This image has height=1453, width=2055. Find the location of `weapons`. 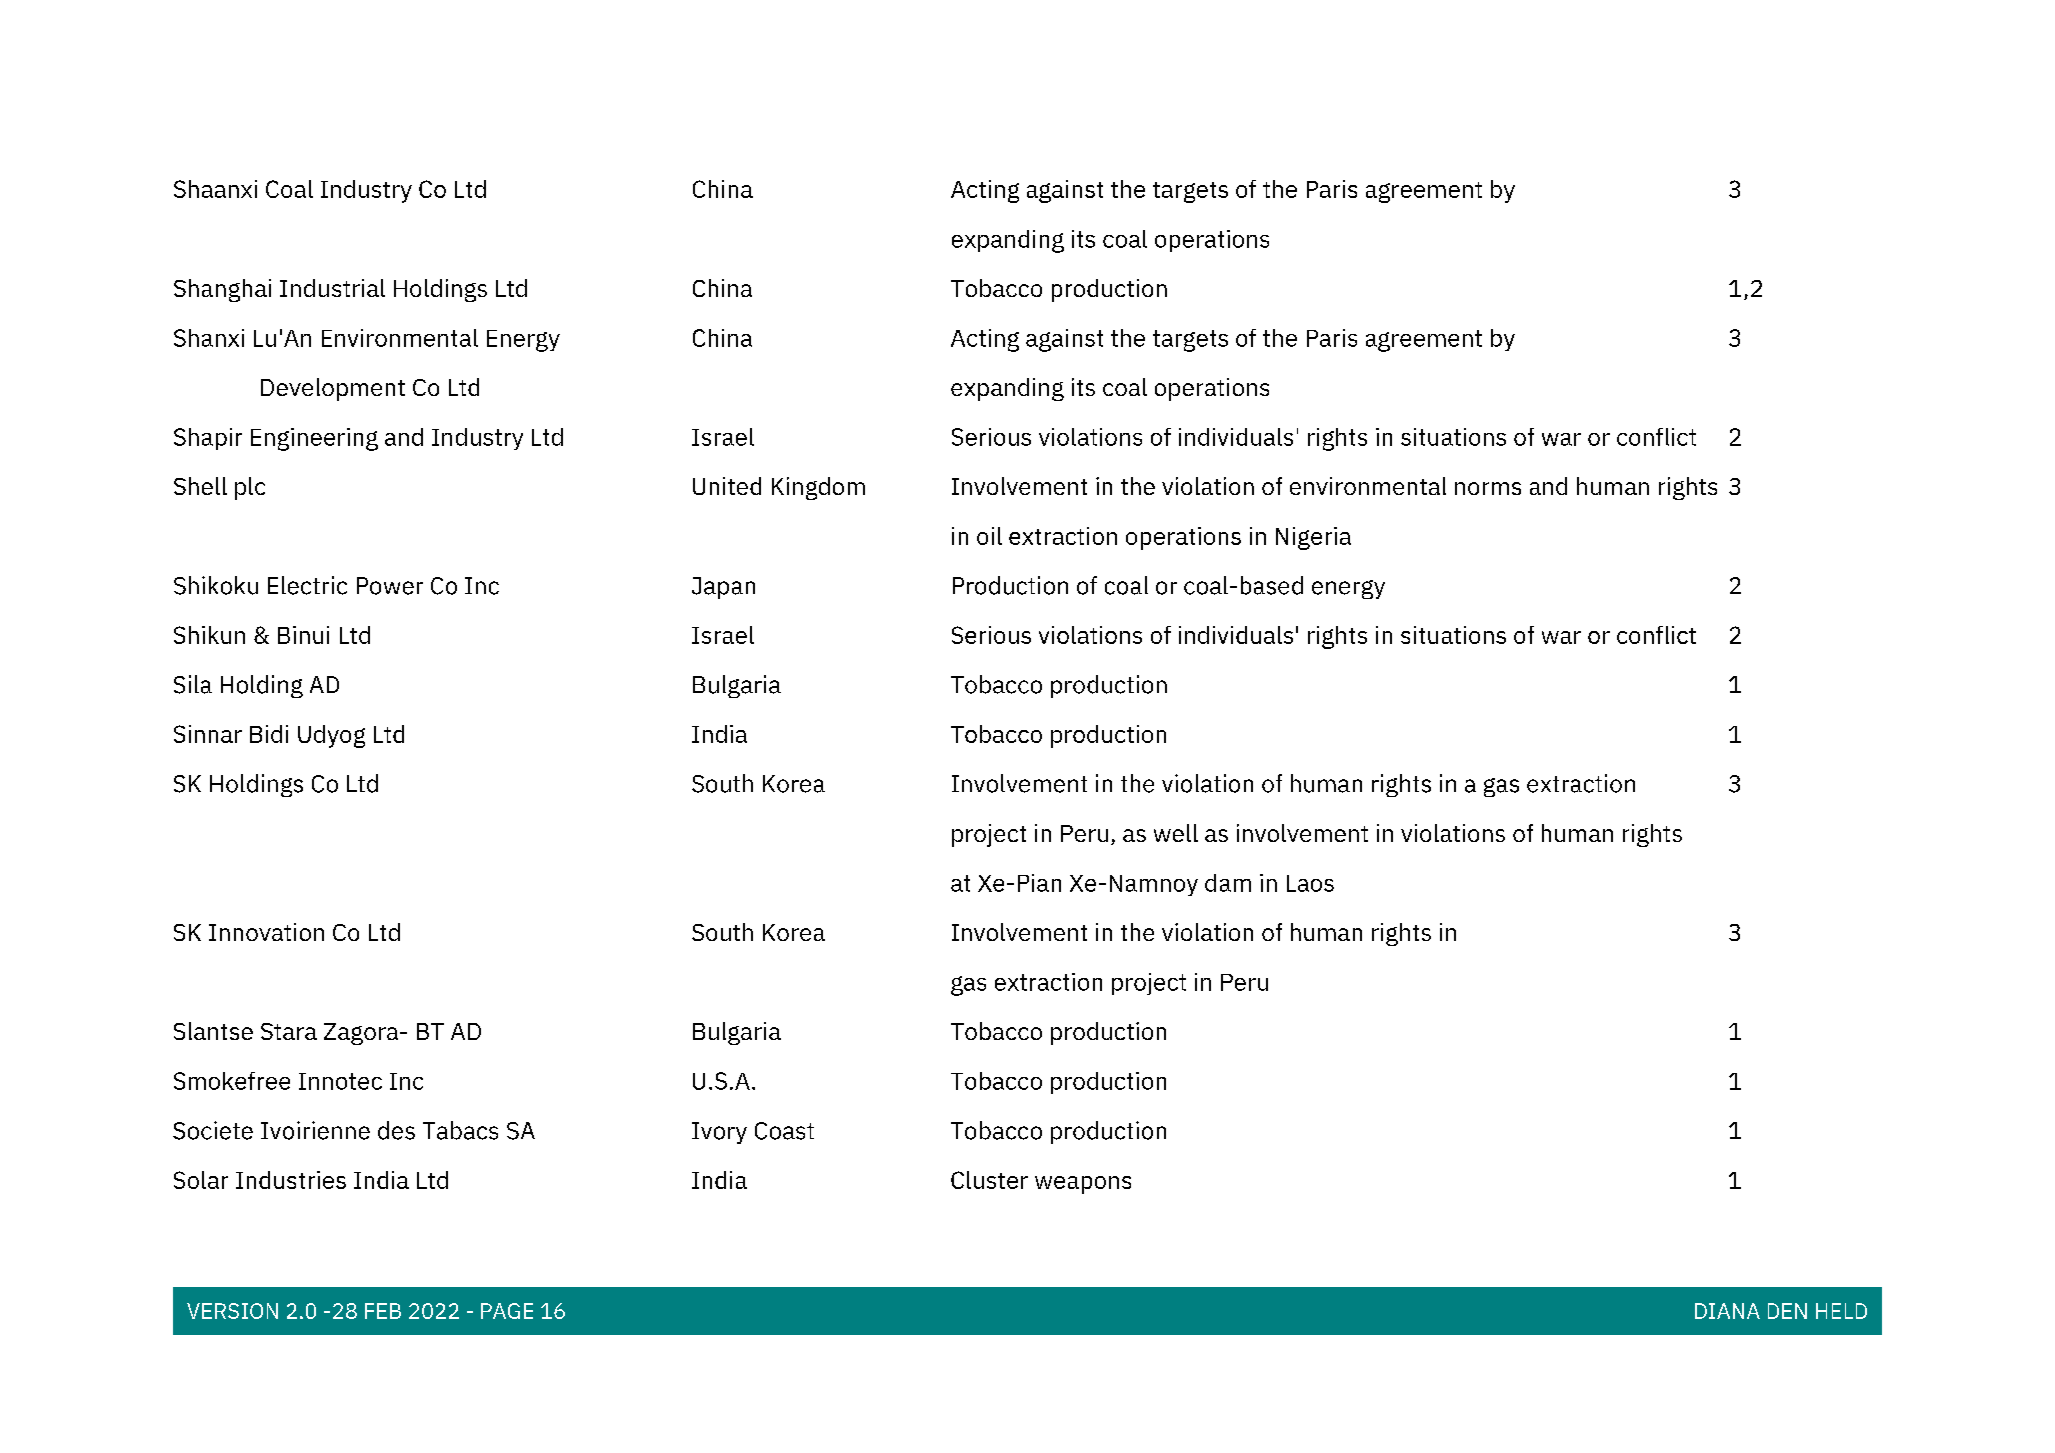

weapons is located at coordinates (1083, 1185).
